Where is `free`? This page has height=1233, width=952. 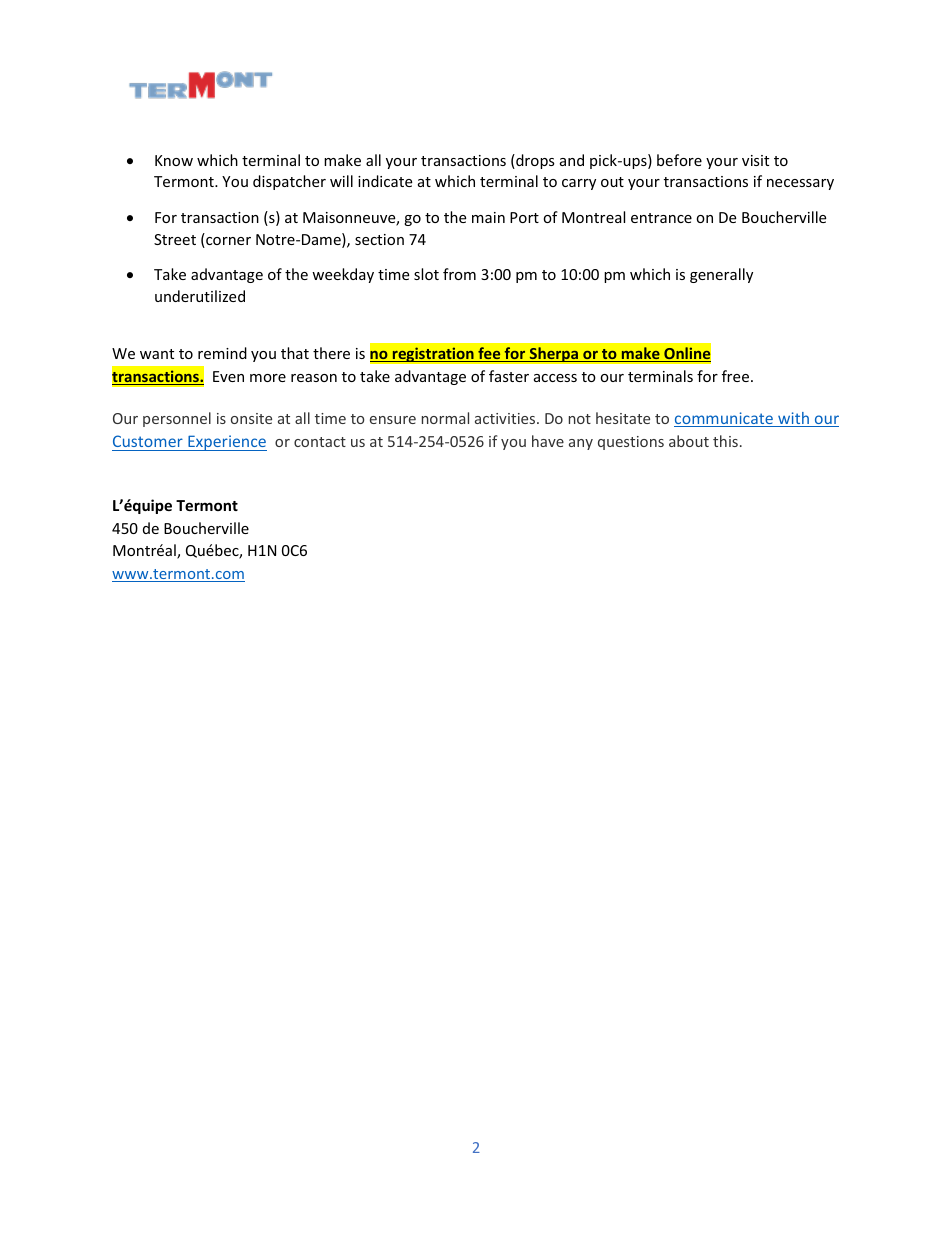 free is located at coordinates (735, 376).
